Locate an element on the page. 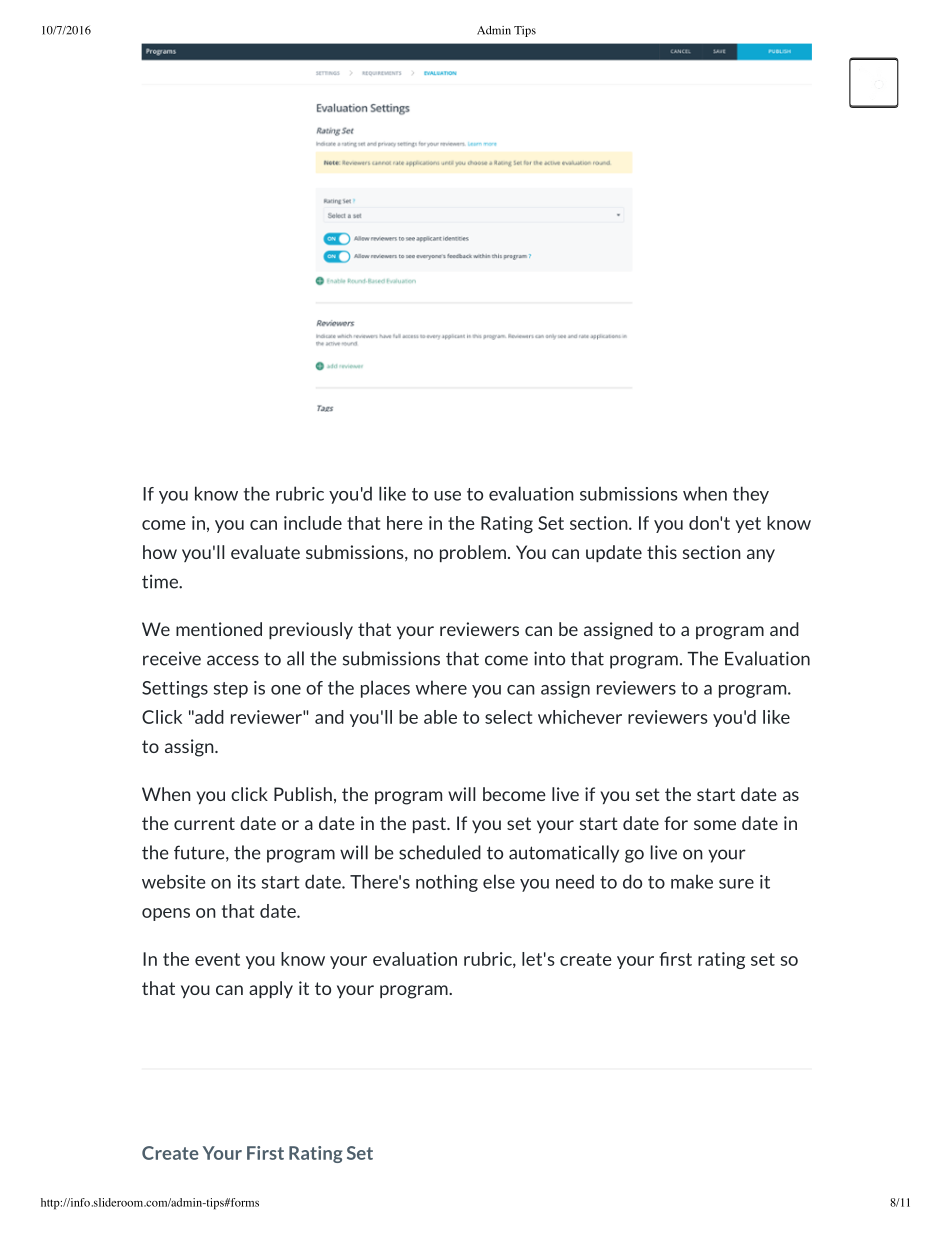  past is located at coordinates (430, 825).
